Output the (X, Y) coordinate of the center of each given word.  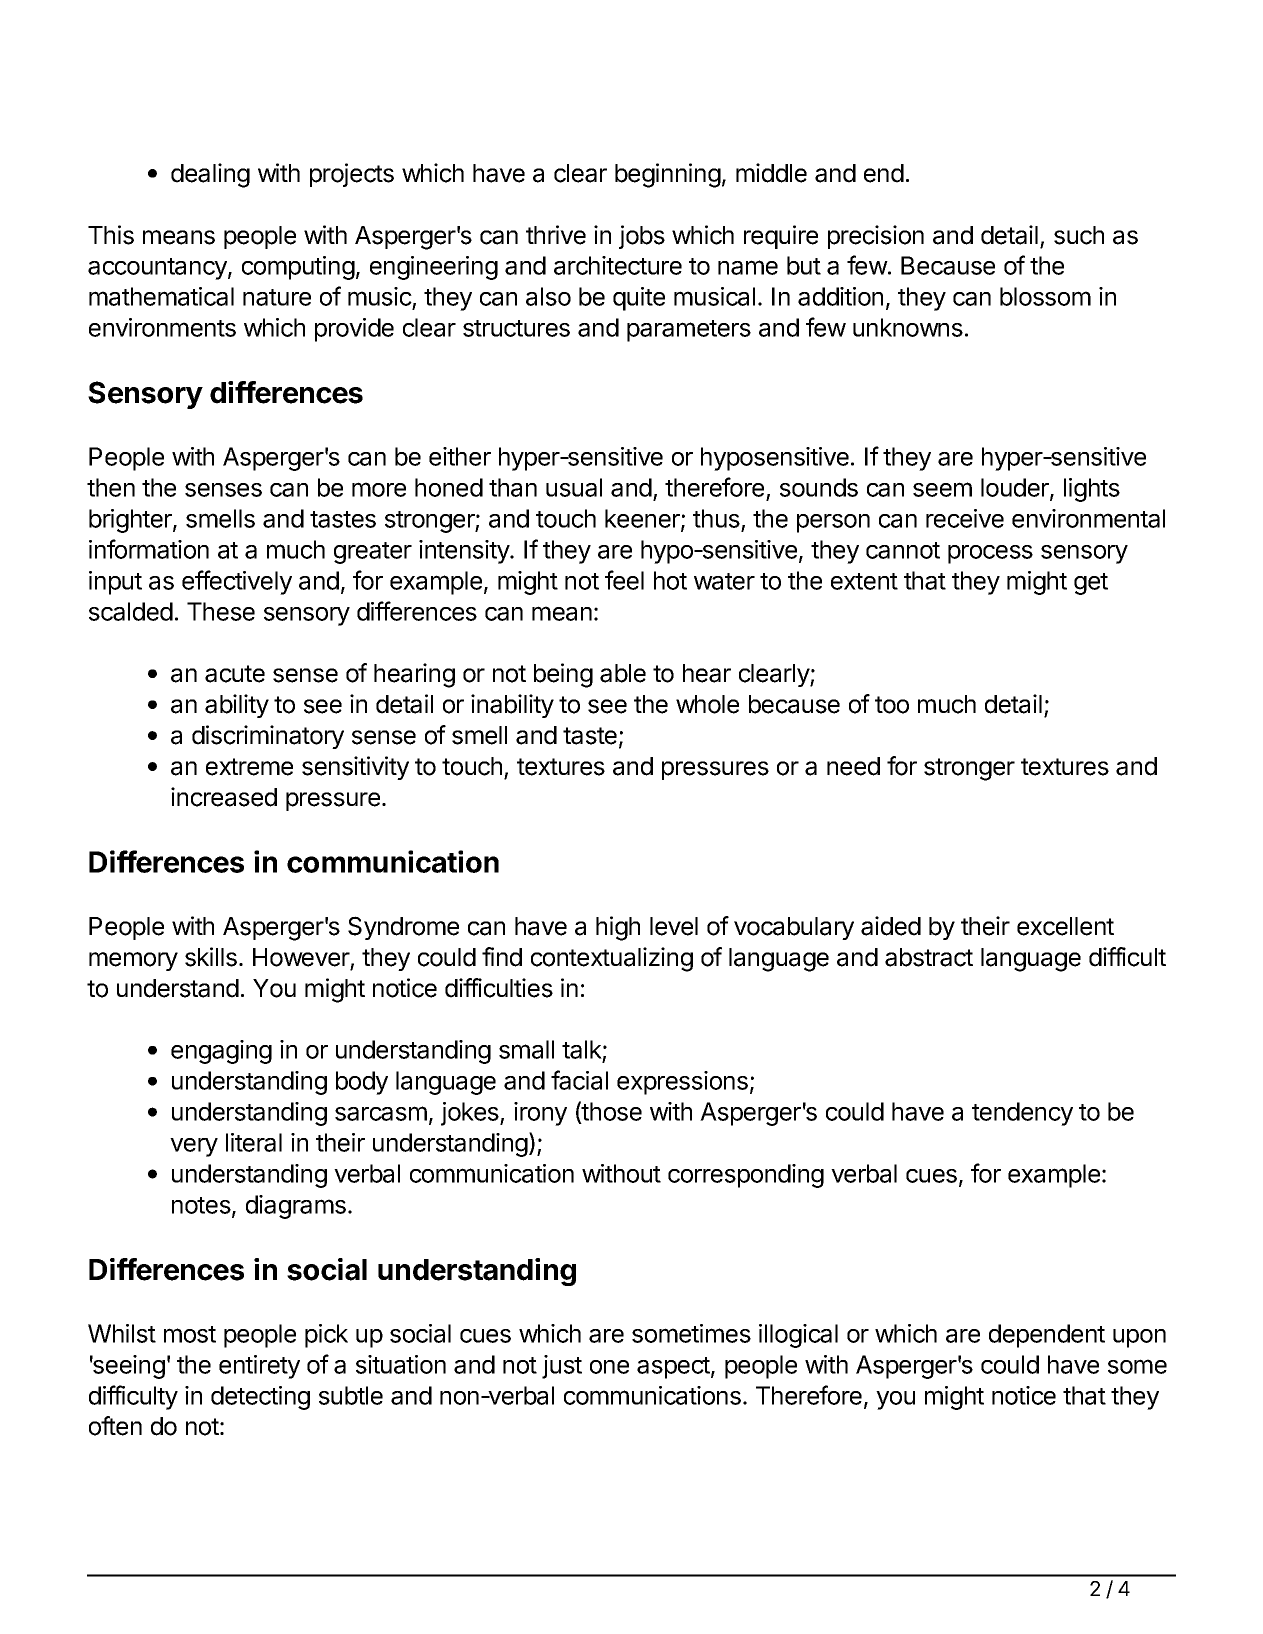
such (1079, 235)
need (853, 766)
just (562, 1367)
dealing (210, 175)
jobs (642, 237)
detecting (260, 1398)
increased (224, 797)
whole (707, 704)
